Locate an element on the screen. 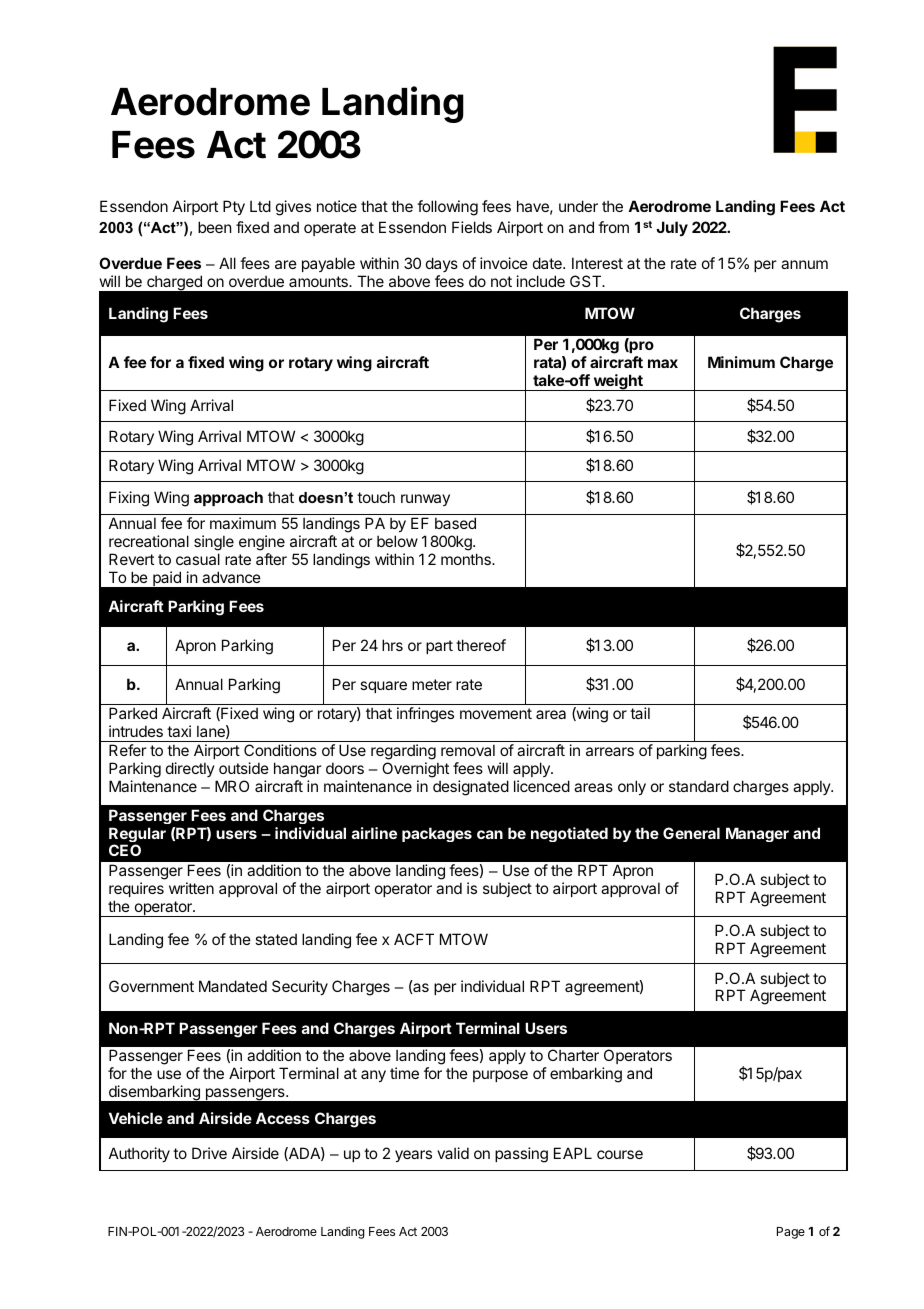  Drive is located at coordinates (209, 1153).
